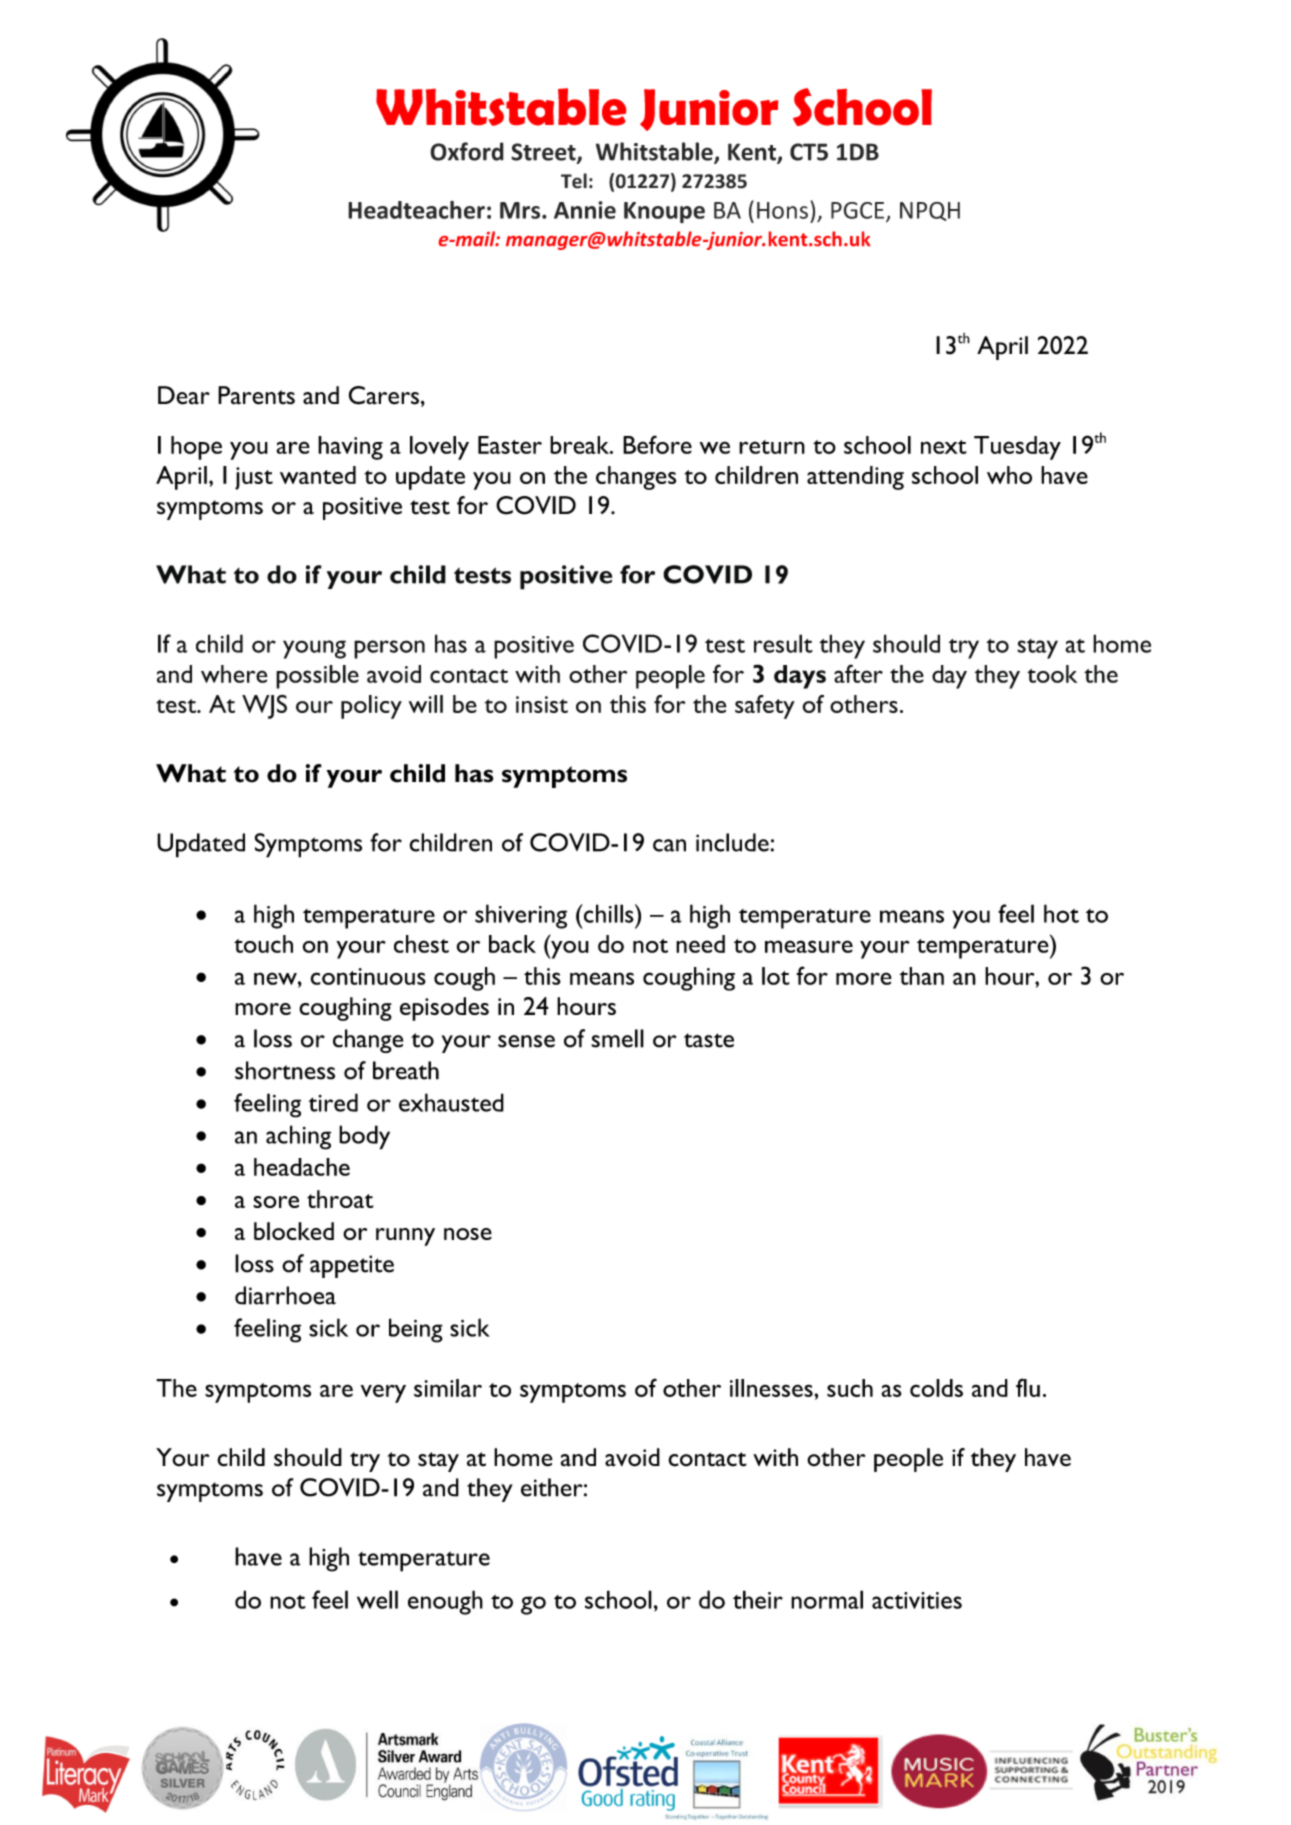 This screenshot has width=1291, height=1825. Describe the element at coordinates (467, 151) in the screenshot. I see `Oxford` at that location.
